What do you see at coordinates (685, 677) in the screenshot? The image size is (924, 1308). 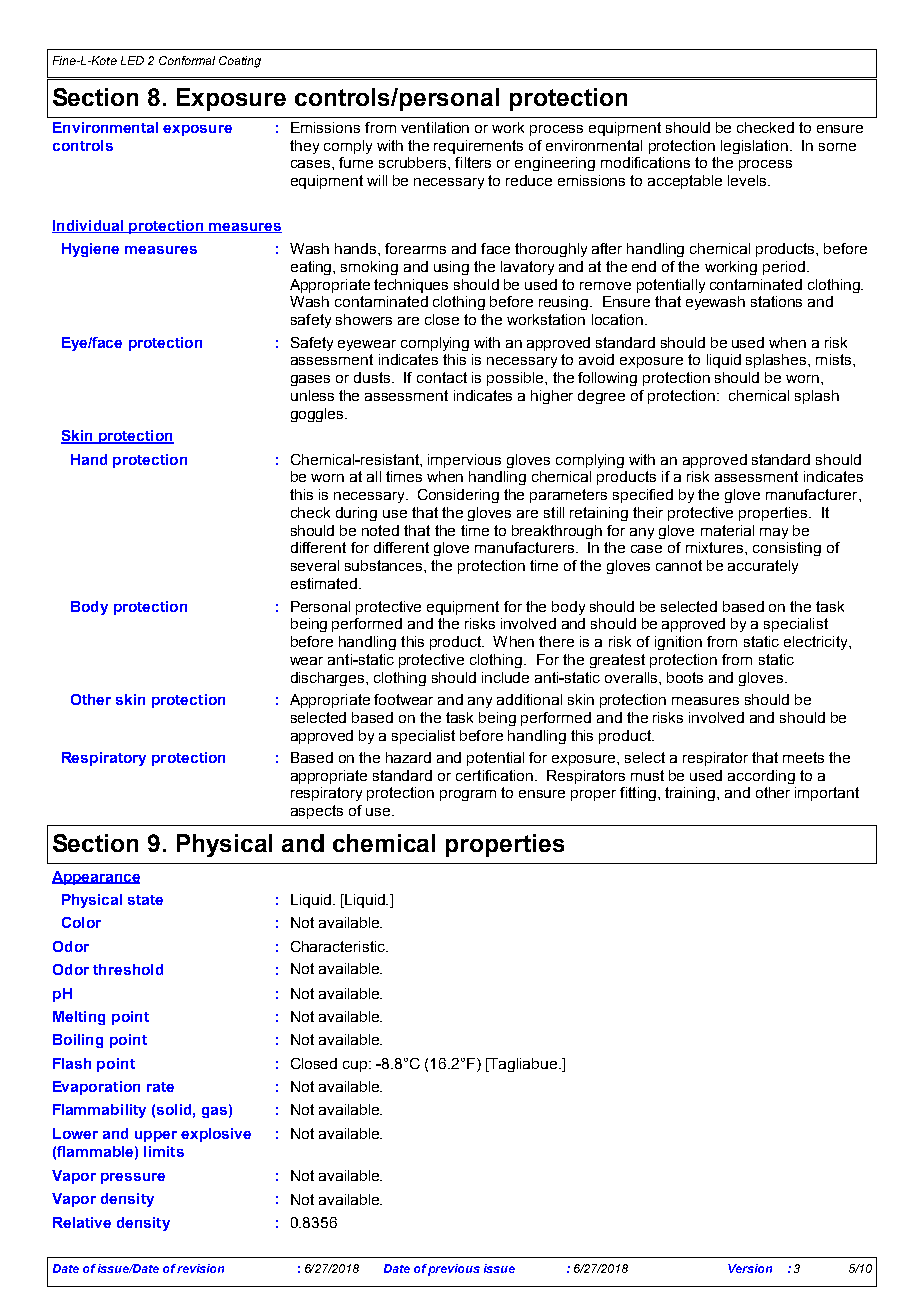 I see `boots` at bounding box center [685, 677].
